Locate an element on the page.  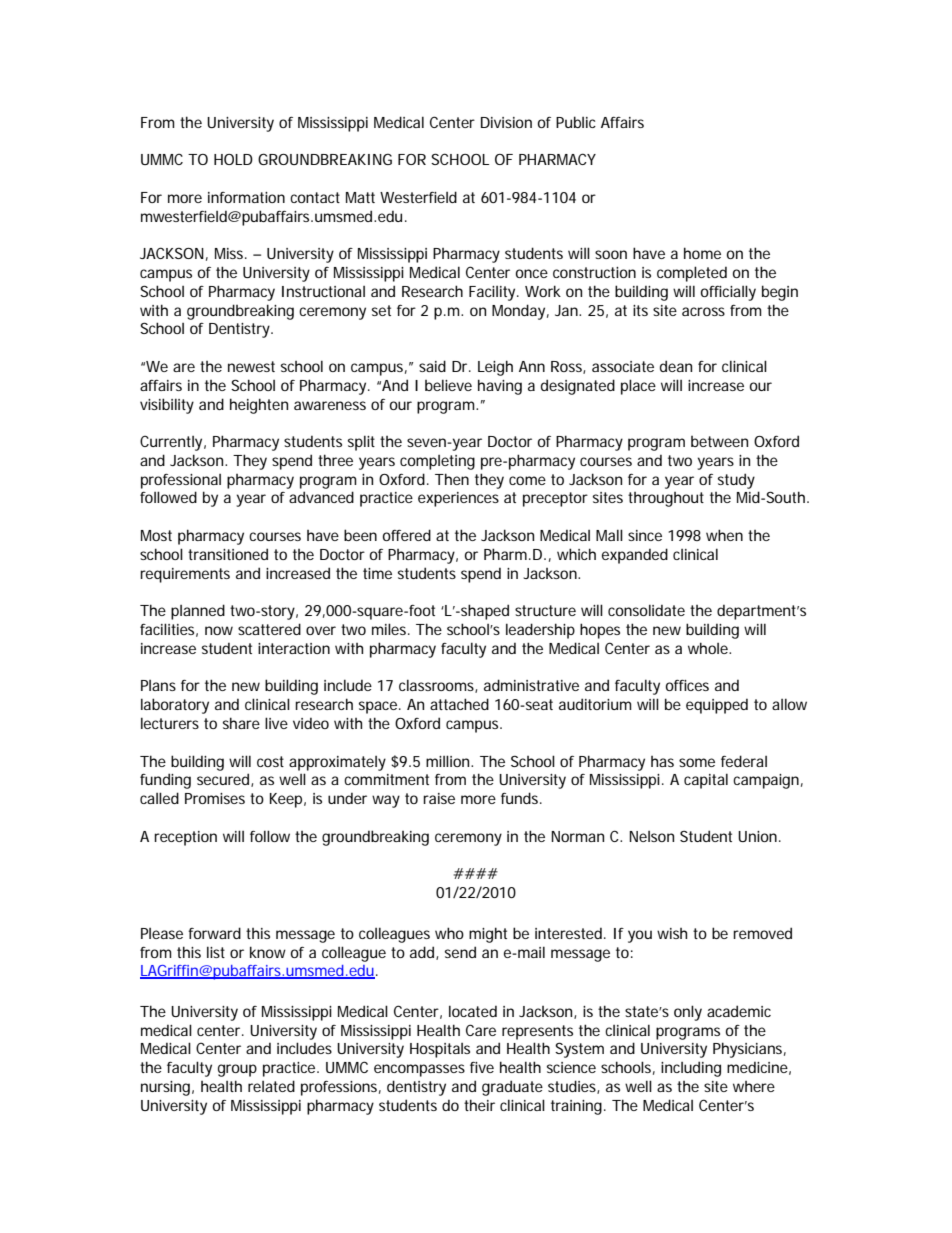
five is located at coordinates (482, 1067).
